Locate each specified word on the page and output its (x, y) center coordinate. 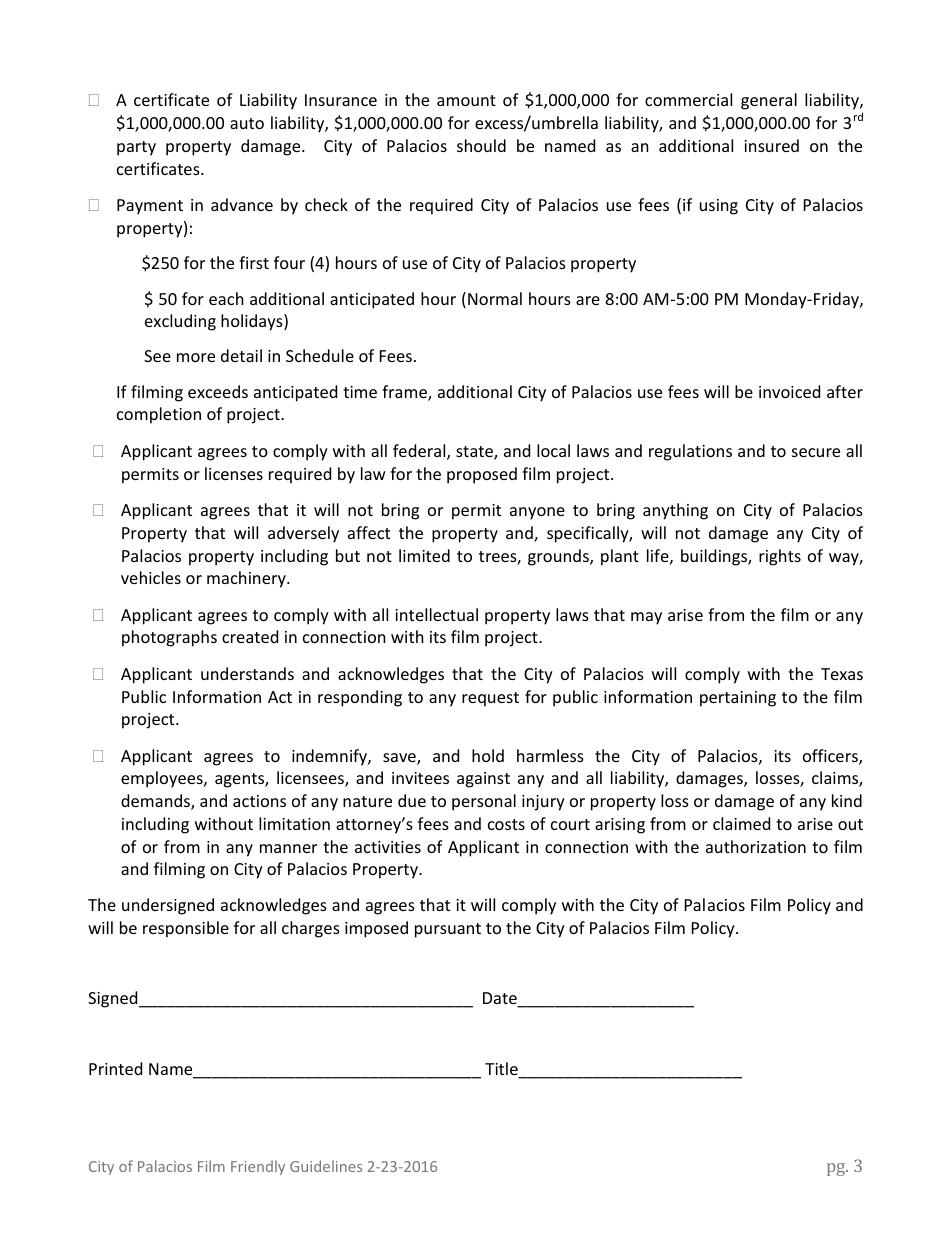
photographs (169, 638)
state (475, 453)
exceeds (218, 391)
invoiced (789, 391)
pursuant (448, 930)
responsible (186, 929)
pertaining (738, 699)
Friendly (258, 1167)
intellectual (436, 614)
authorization (756, 846)
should (481, 145)
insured (771, 145)
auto (247, 123)
